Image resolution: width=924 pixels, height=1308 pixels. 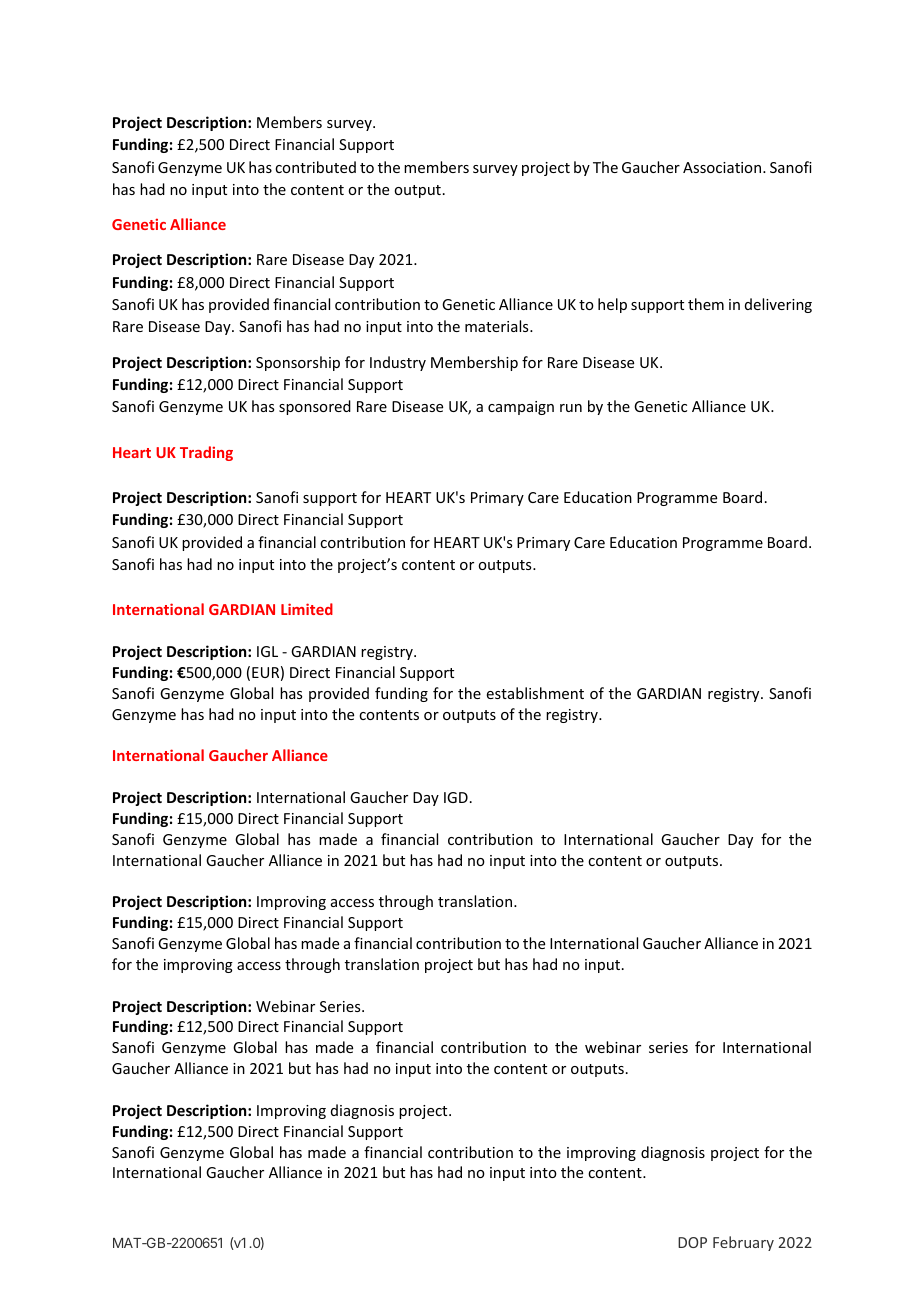 What do you see at coordinates (206, 453) in the document?
I see `Trading` at bounding box center [206, 453].
